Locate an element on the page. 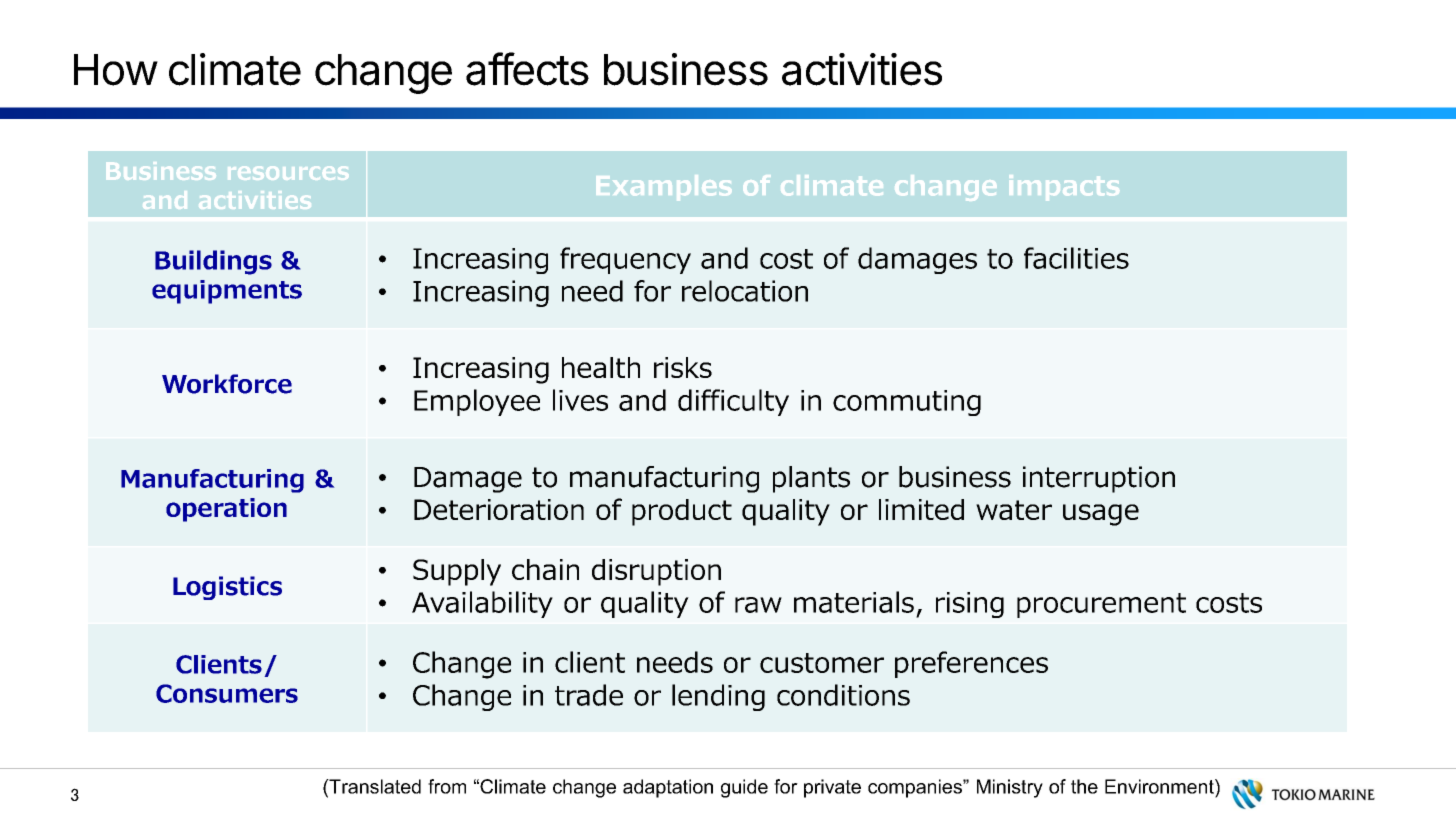 This page has height=819, width=1456. How is located at coordinates (115, 70).
